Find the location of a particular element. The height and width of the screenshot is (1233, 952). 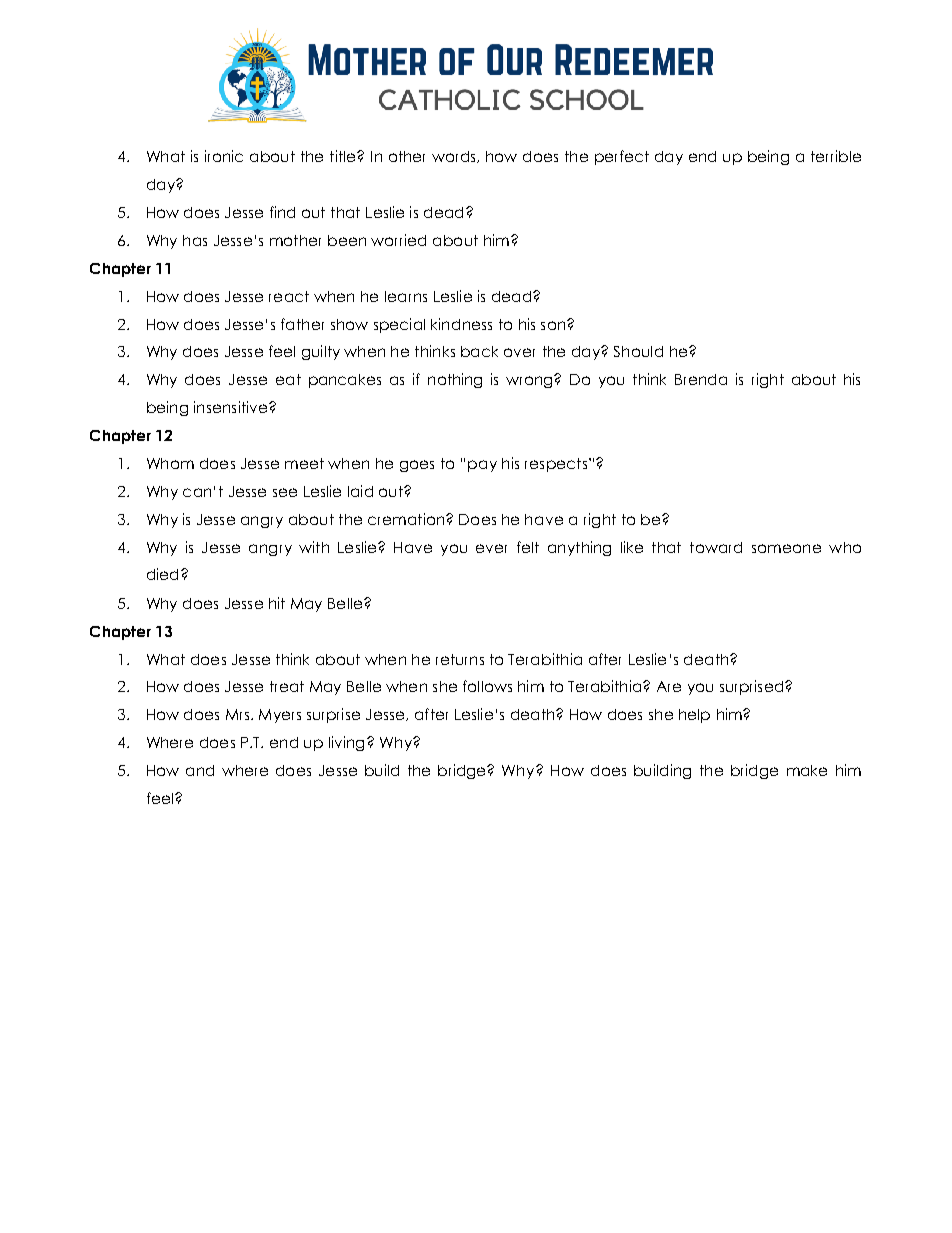

kindness is located at coordinates (461, 324).
